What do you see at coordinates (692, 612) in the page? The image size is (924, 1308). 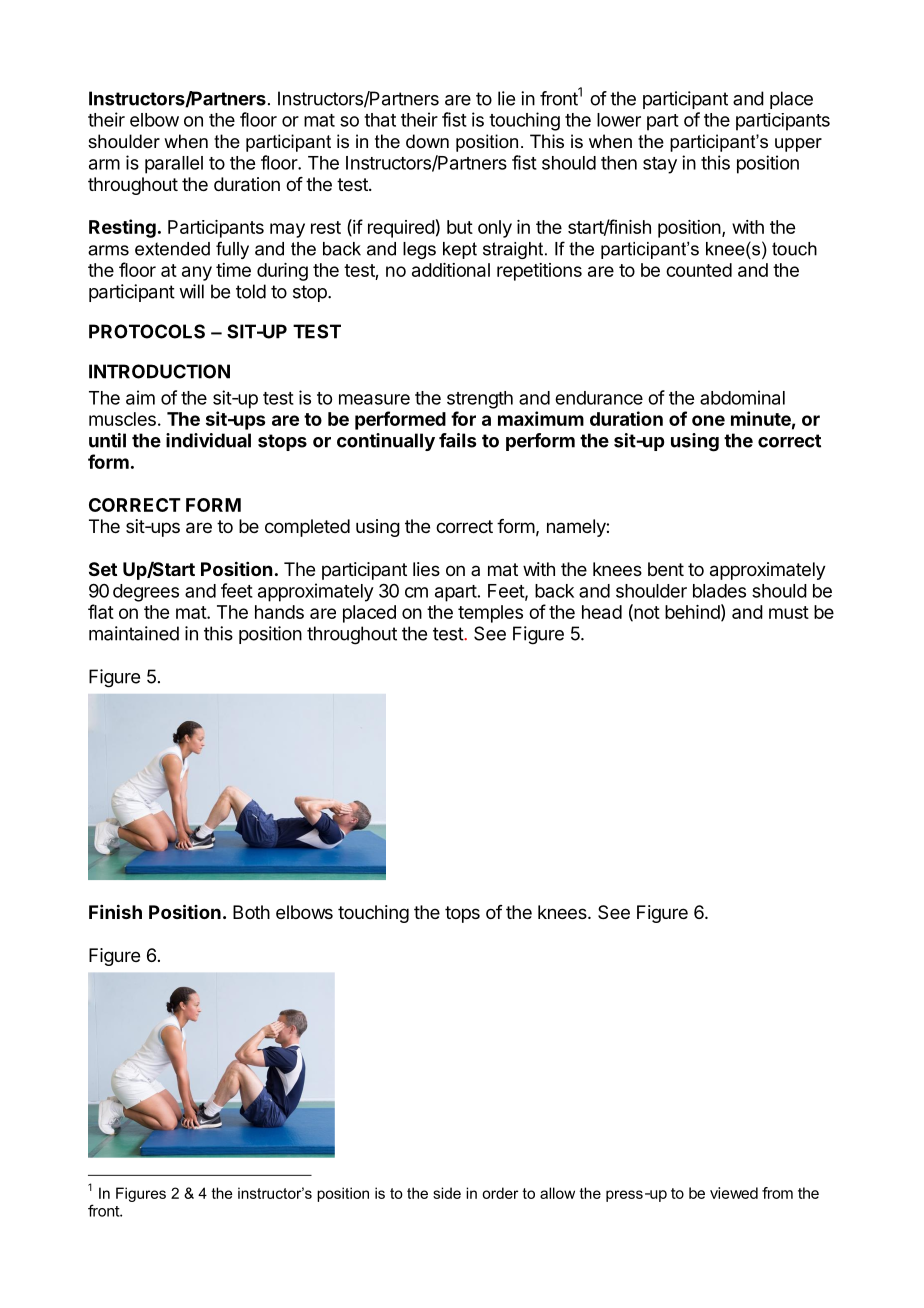 I see `behind` at bounding box center [692, 612].
